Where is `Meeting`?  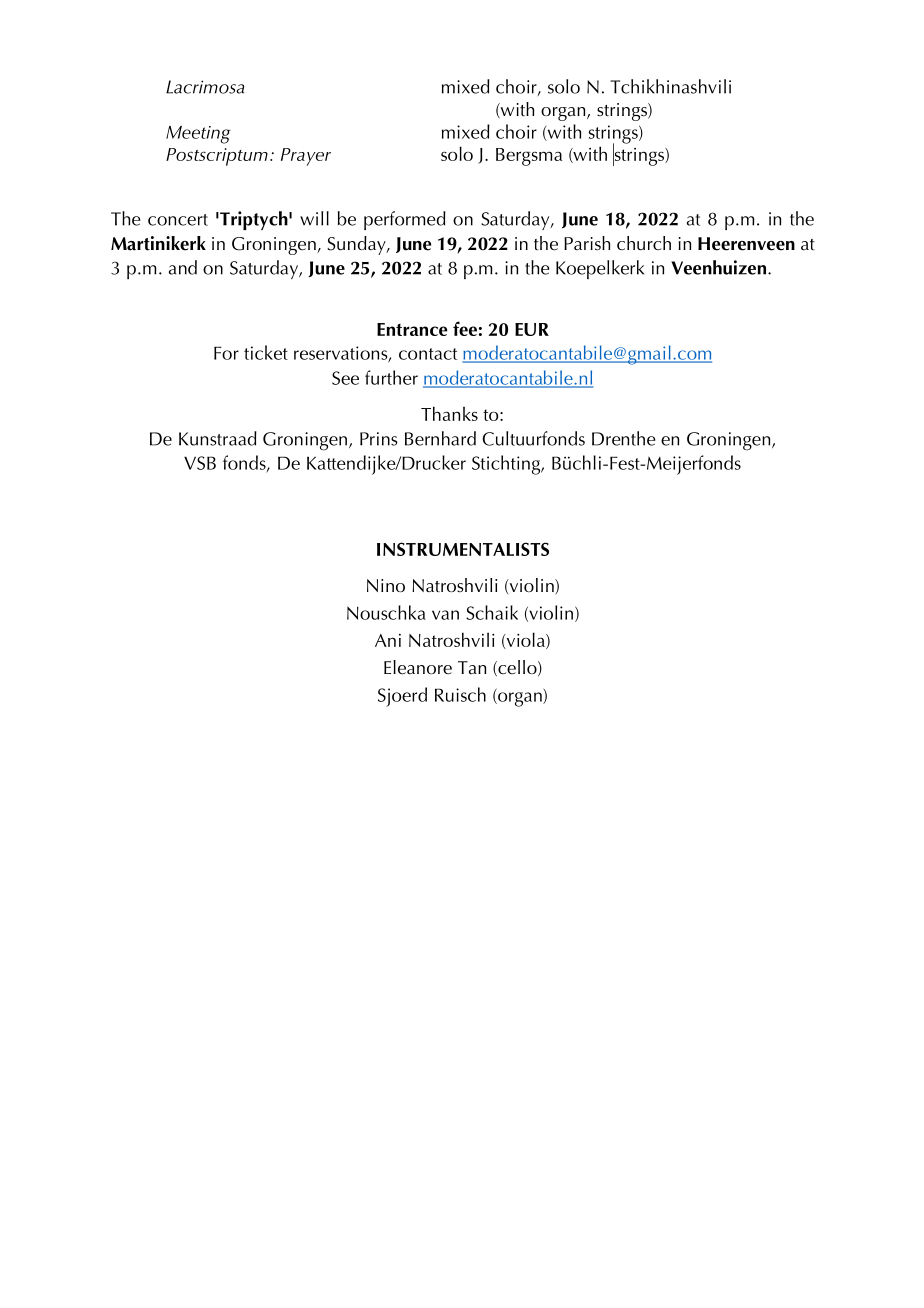
Meeting is located at coordinates (198, 135).
